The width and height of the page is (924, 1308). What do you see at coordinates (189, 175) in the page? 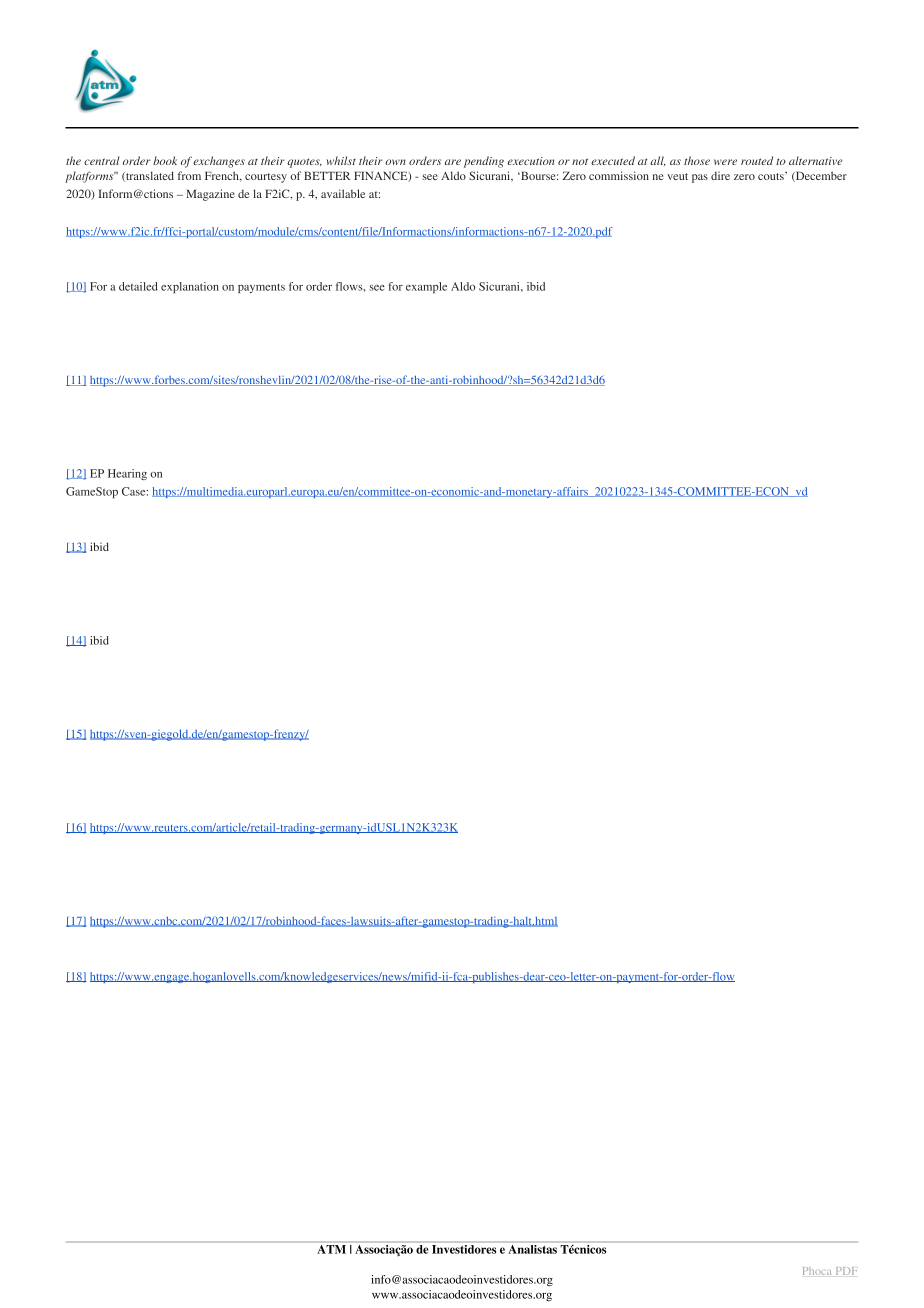
I see `from` at bounding box center [189, 175].
